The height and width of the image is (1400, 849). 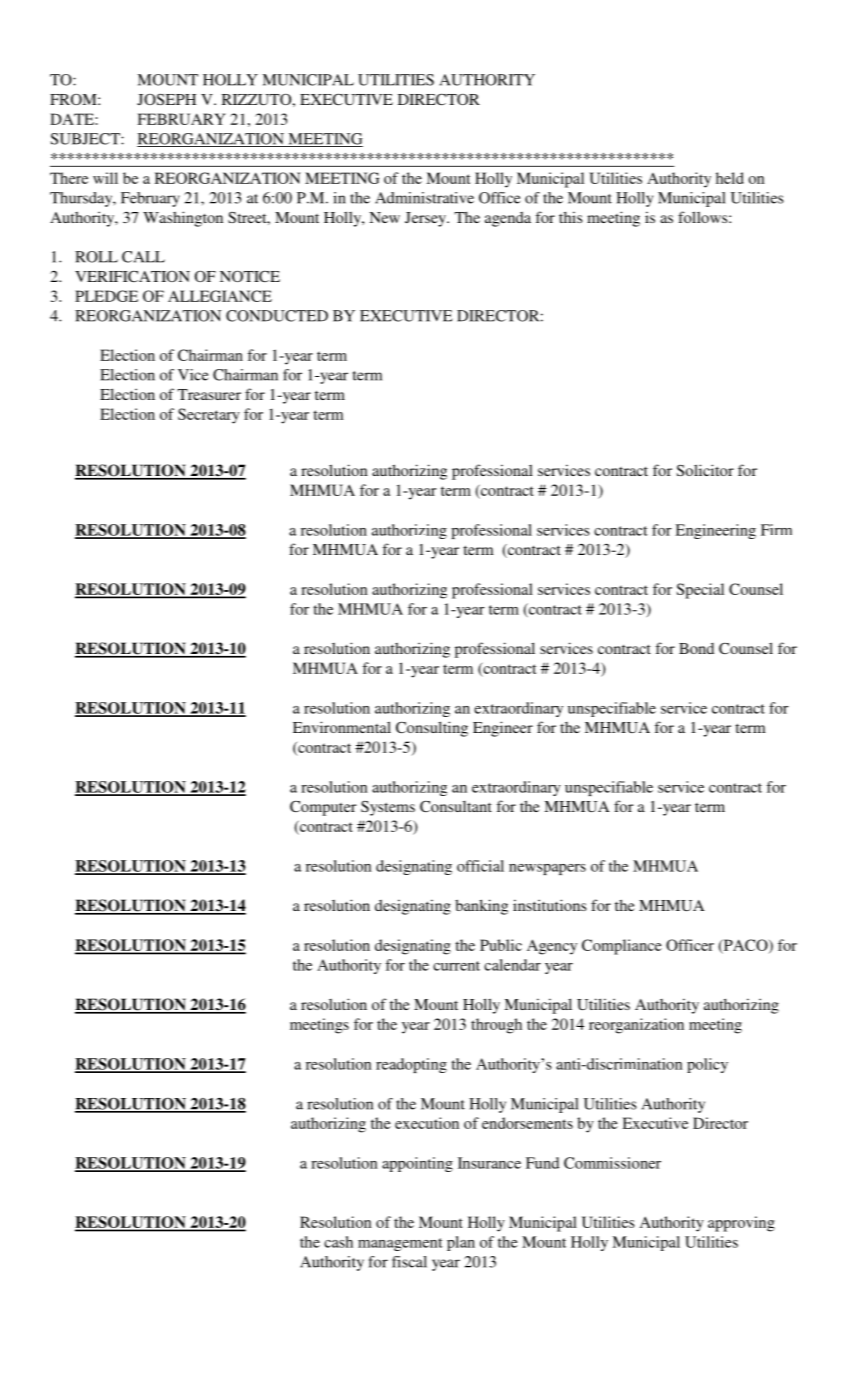 I want to click on Administrative, so click(x=424, y=198).
